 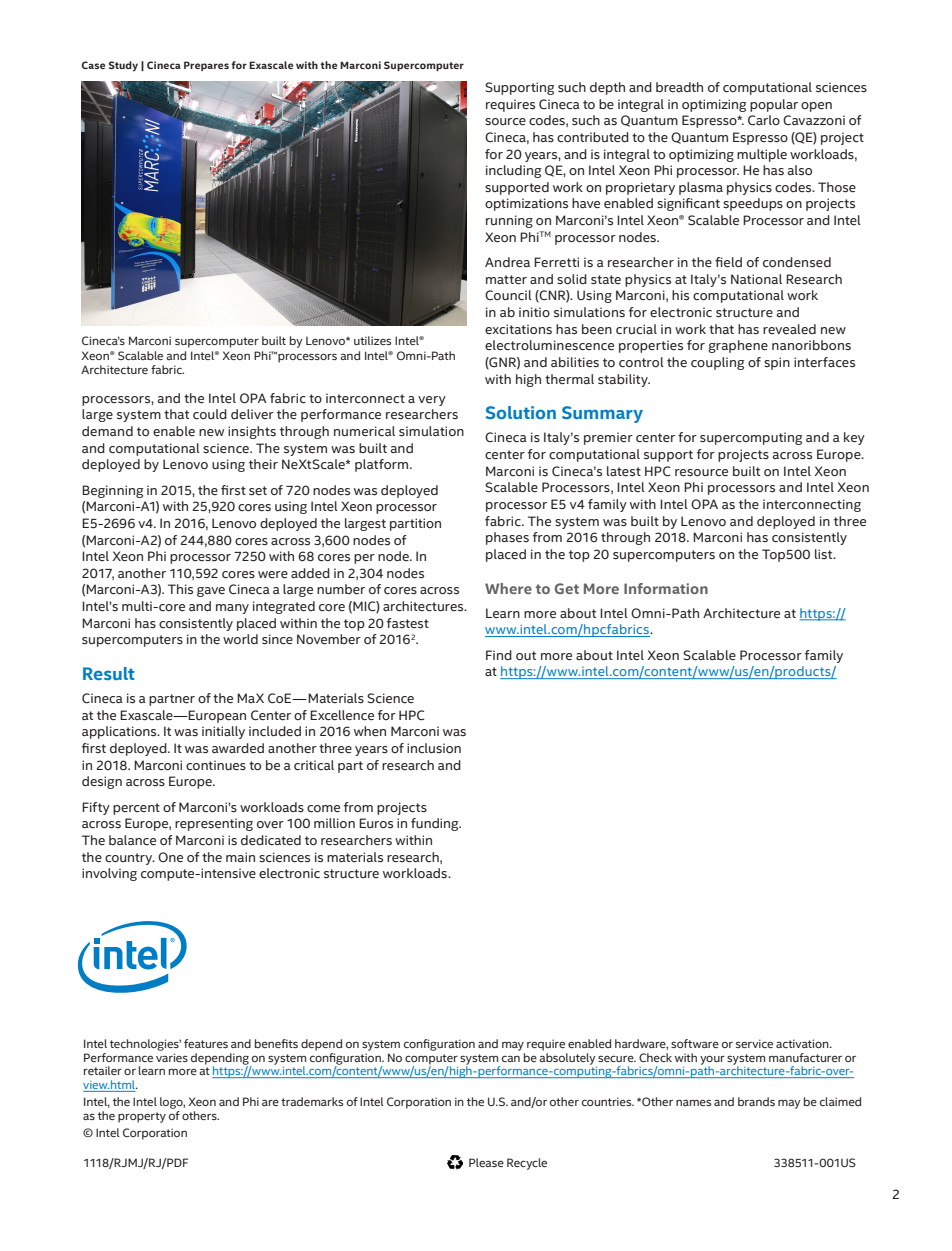 I want to click on This, so click(x=180, y=589).
